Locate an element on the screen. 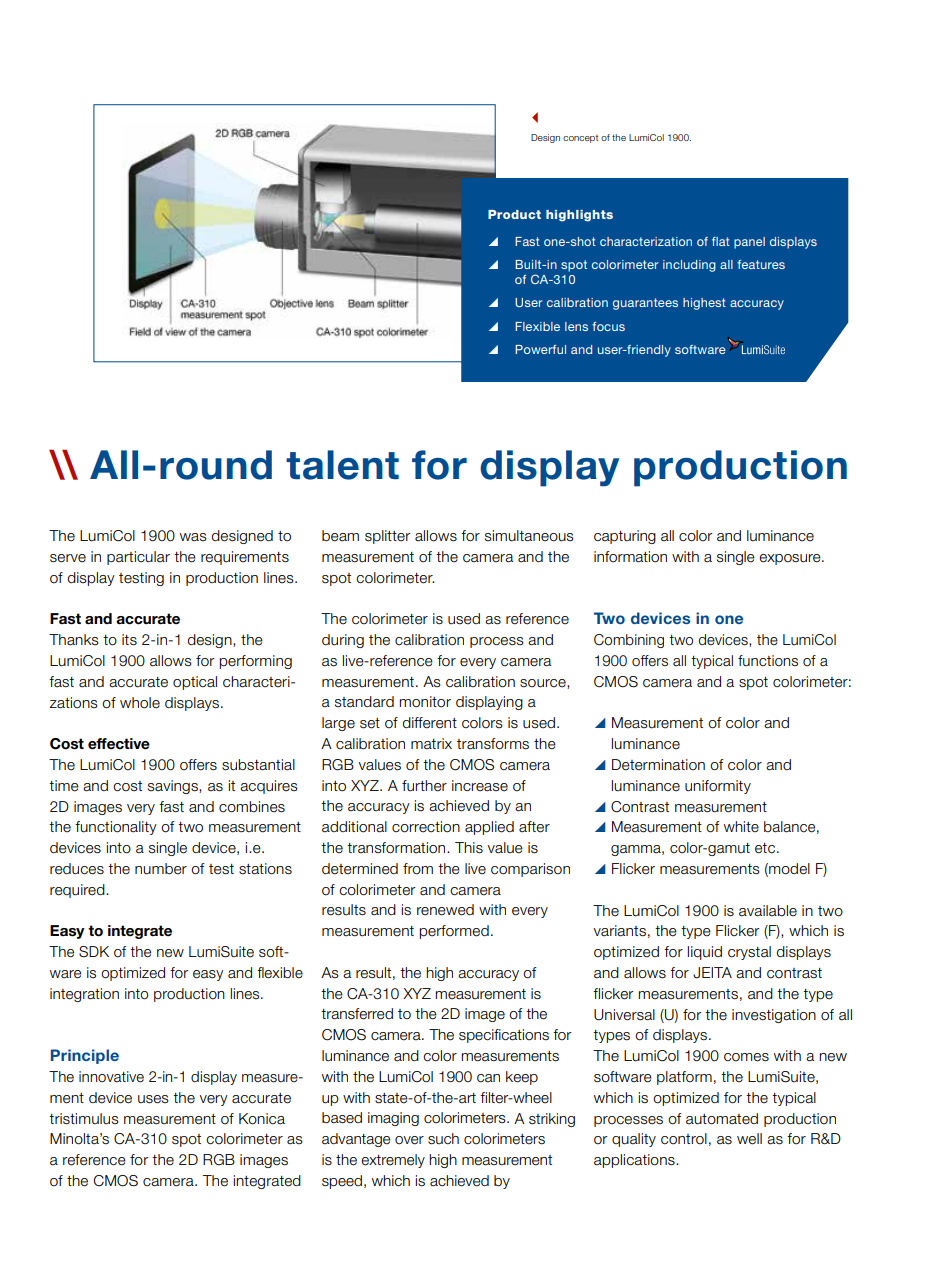 Image resolution: width=952 pixels, height=1270 pixels. particular is located at coordinates (138, 558).
